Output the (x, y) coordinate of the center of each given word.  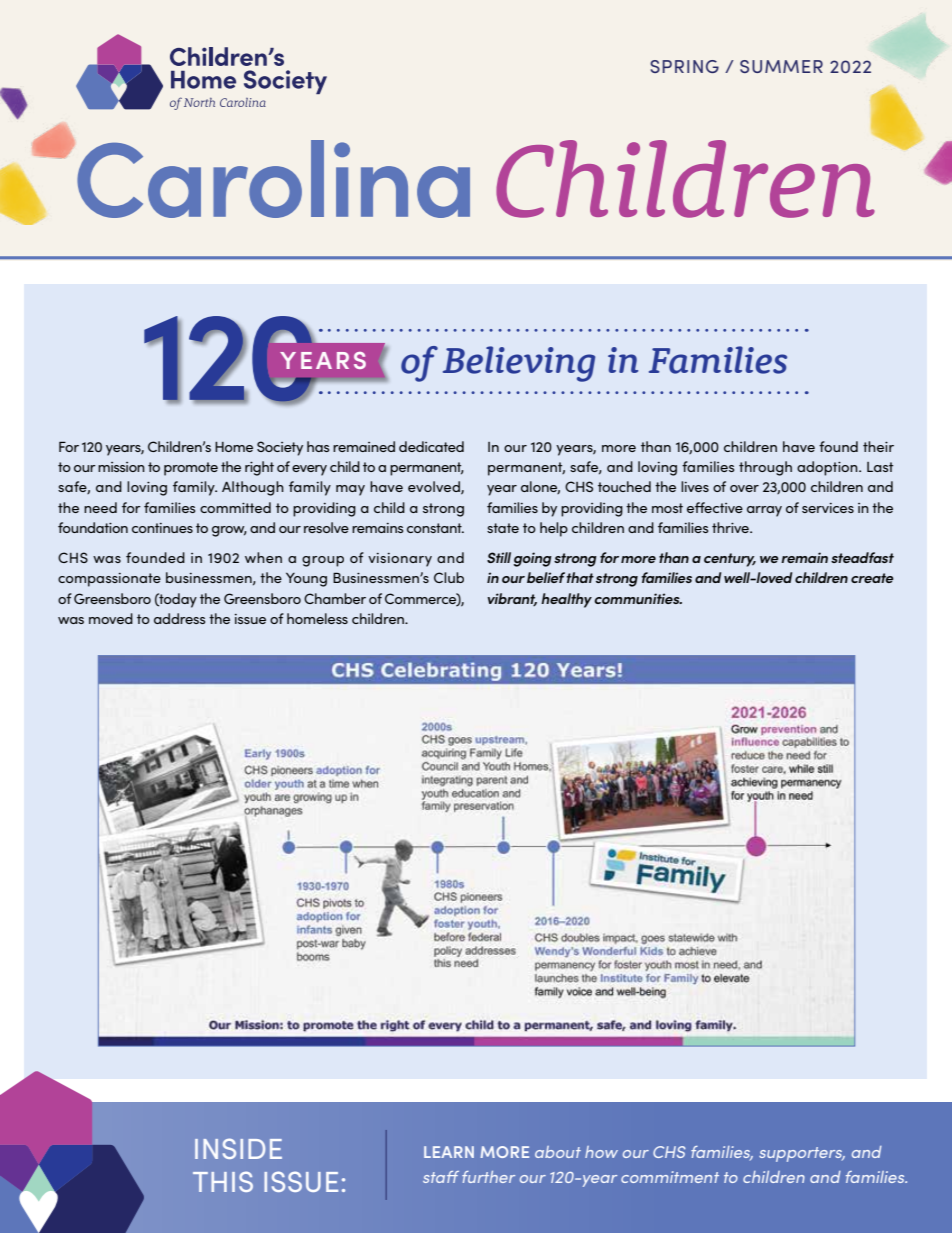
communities (638, 598)
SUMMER (781, 66)
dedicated (431, 446)
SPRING (684, 66)
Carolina (273, 179)
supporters (802, 1154)
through (765, 468)
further (488, 1177)
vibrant (512, 599)
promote (191, 469)
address (179, 618)
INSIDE (238, 1148)
